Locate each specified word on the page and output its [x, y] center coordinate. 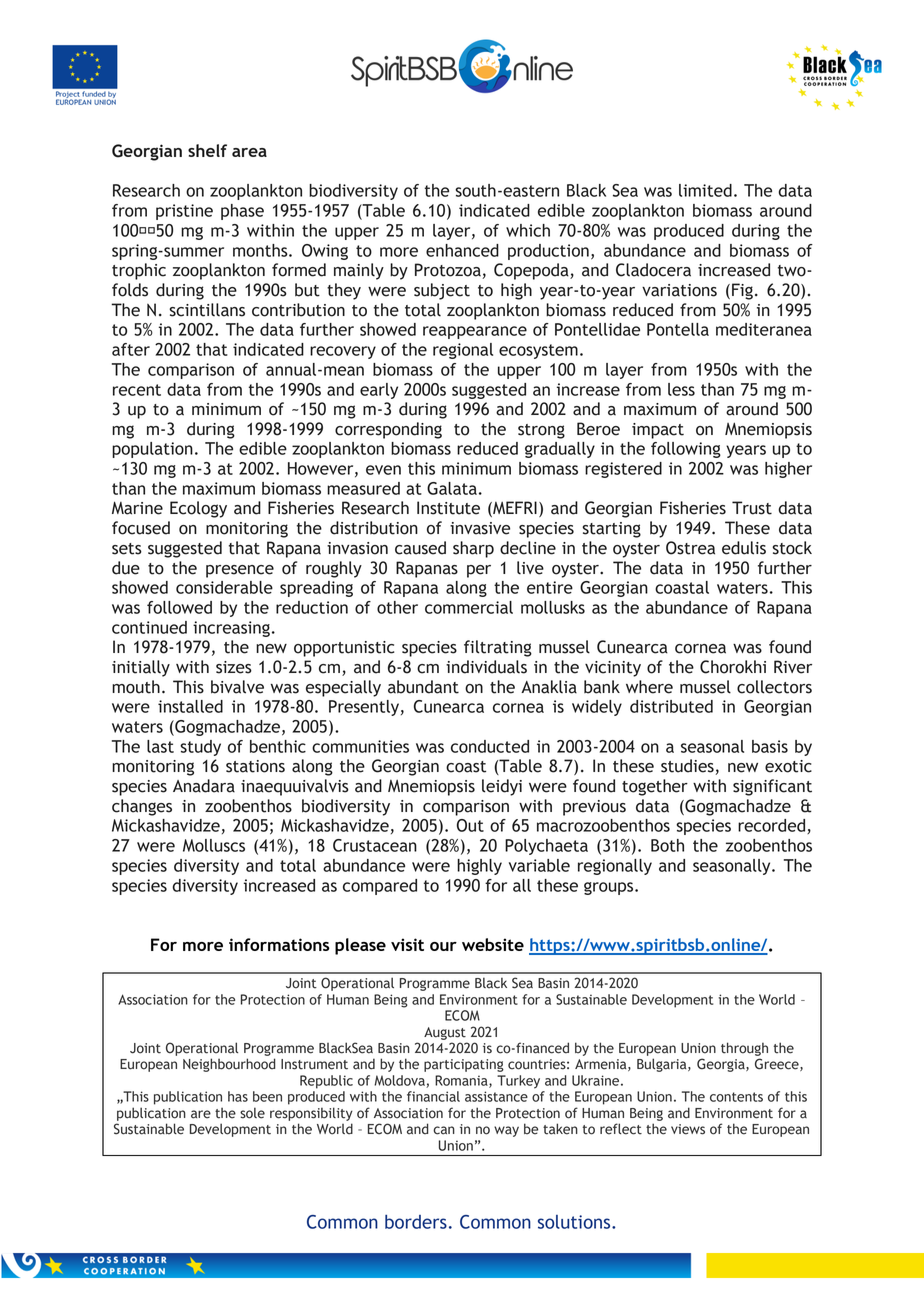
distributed [671, 706]
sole [252, 1113]
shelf [207, 150]
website [493, 944]
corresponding [388, 430]
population [152, 450]
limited [705, 190]
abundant [423, 687]
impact [658, 431]
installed [190, 706]
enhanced [462, 250]
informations [279, 944]
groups [610, 888]
